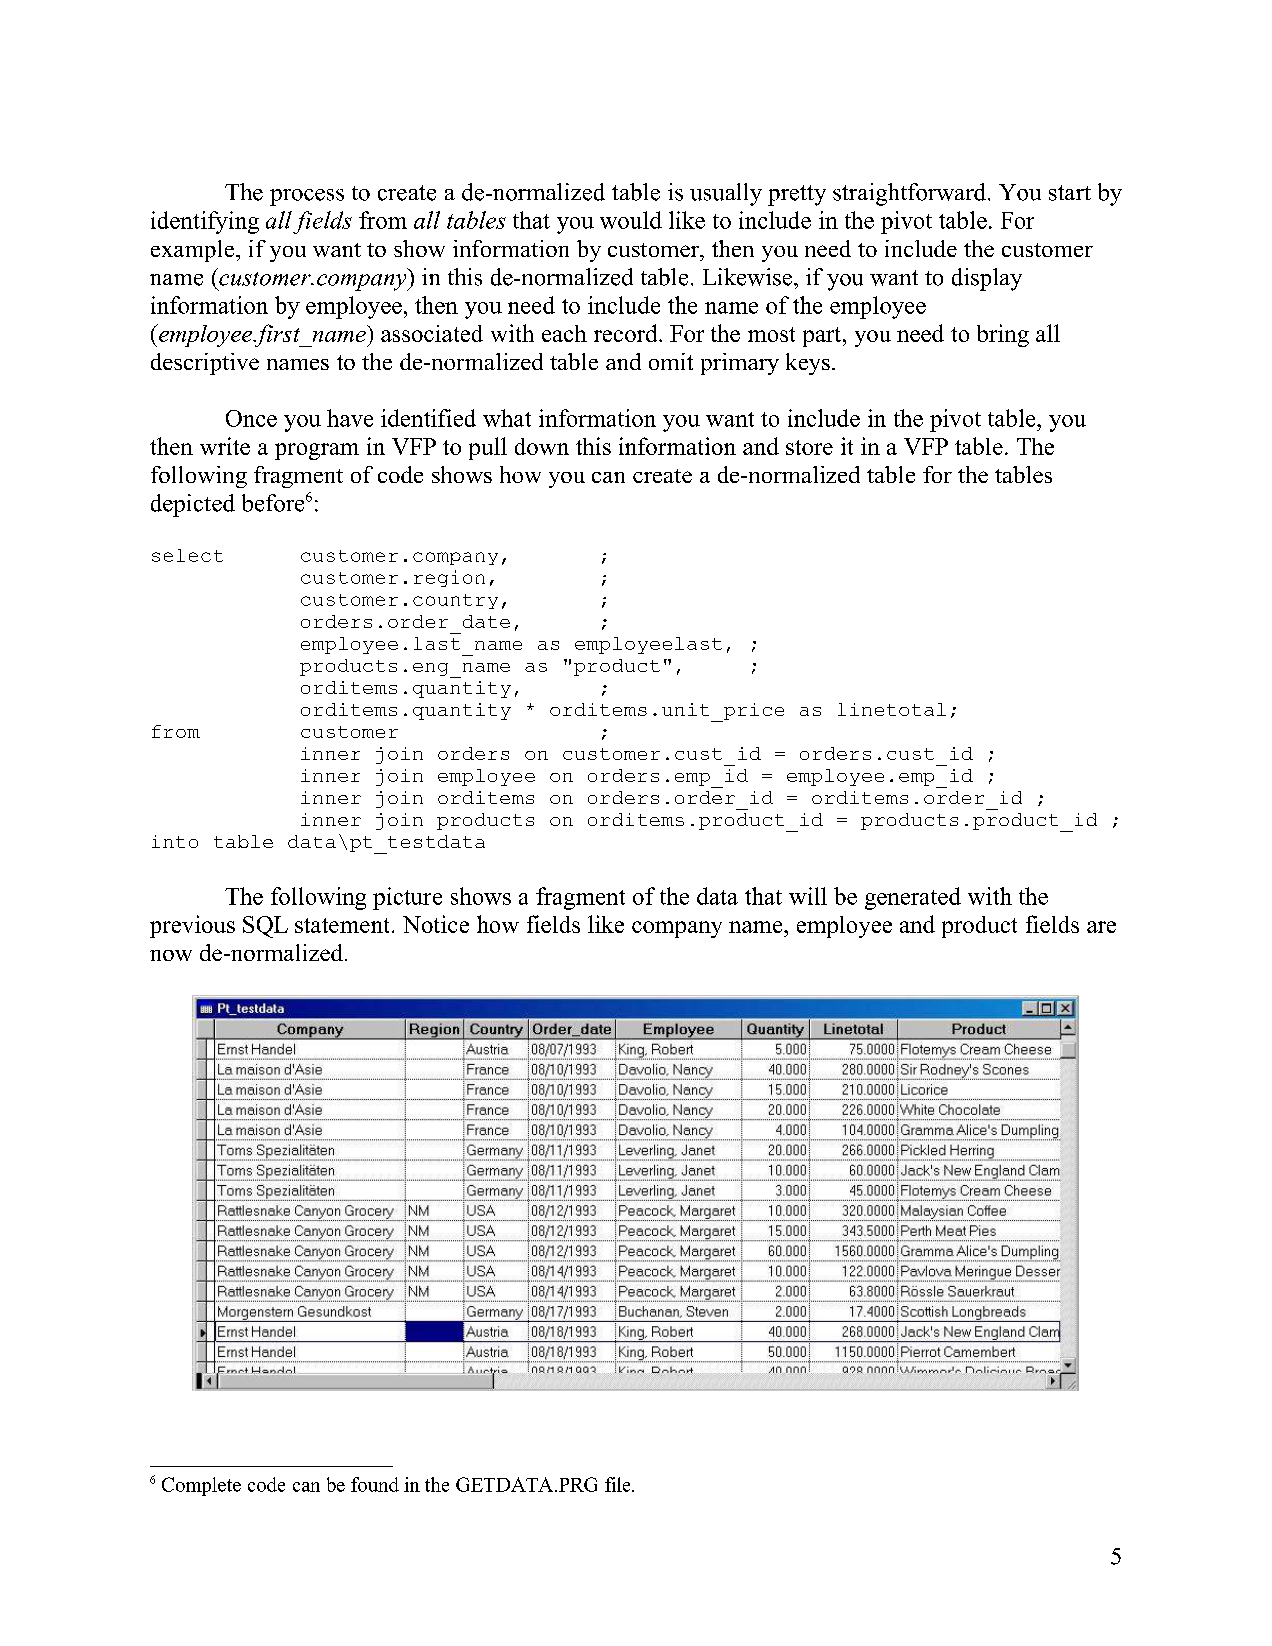 Image resolution: width=1272 pixels, height=1646 pixels. Describe the element at coordinates (1101, 927) in the screenshot. I see `are` at that location.
